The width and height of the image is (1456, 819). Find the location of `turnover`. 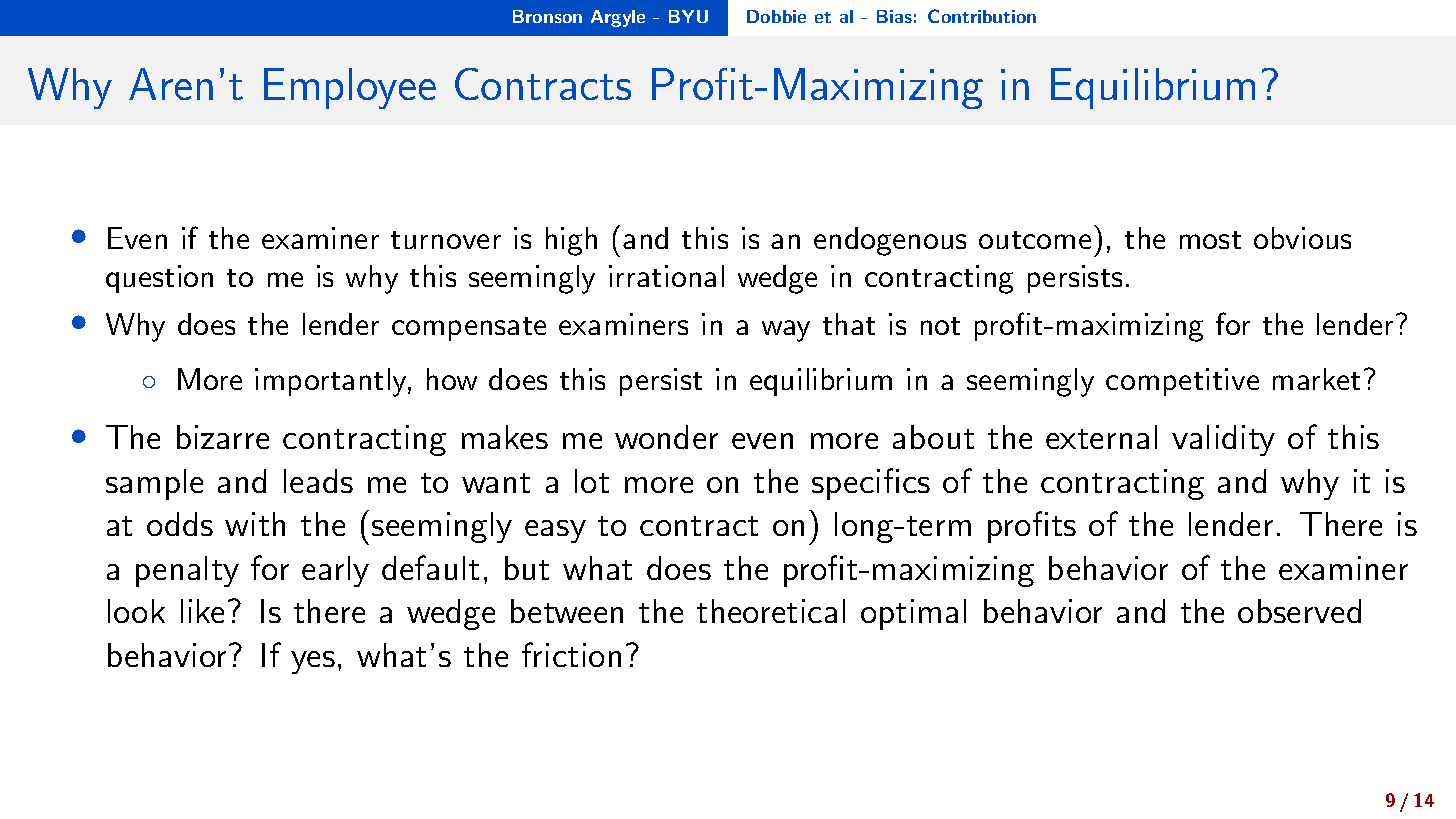

turnover is located at coordinates (446, 240).
